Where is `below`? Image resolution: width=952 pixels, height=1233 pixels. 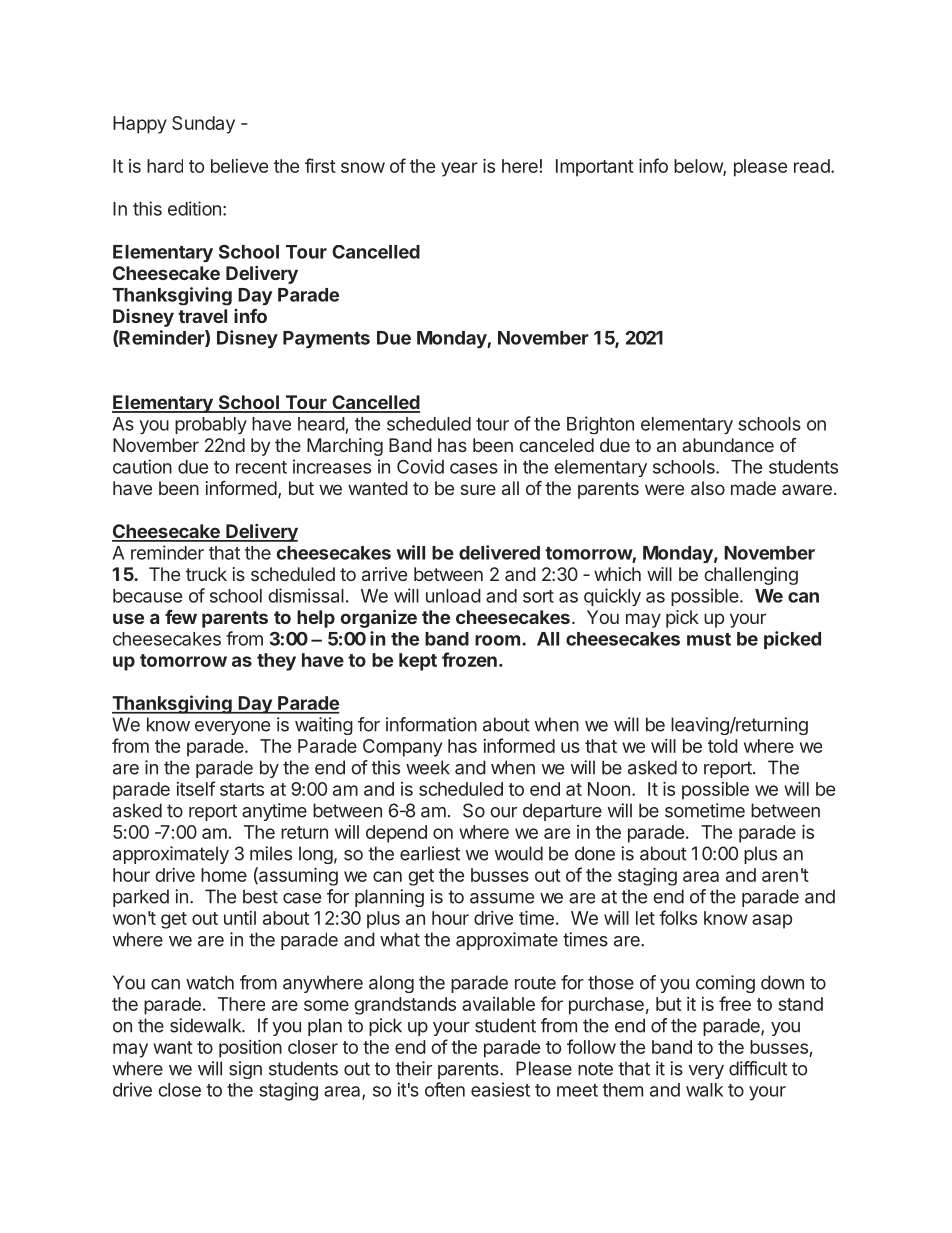 below is located at coordinates (699, 167).
